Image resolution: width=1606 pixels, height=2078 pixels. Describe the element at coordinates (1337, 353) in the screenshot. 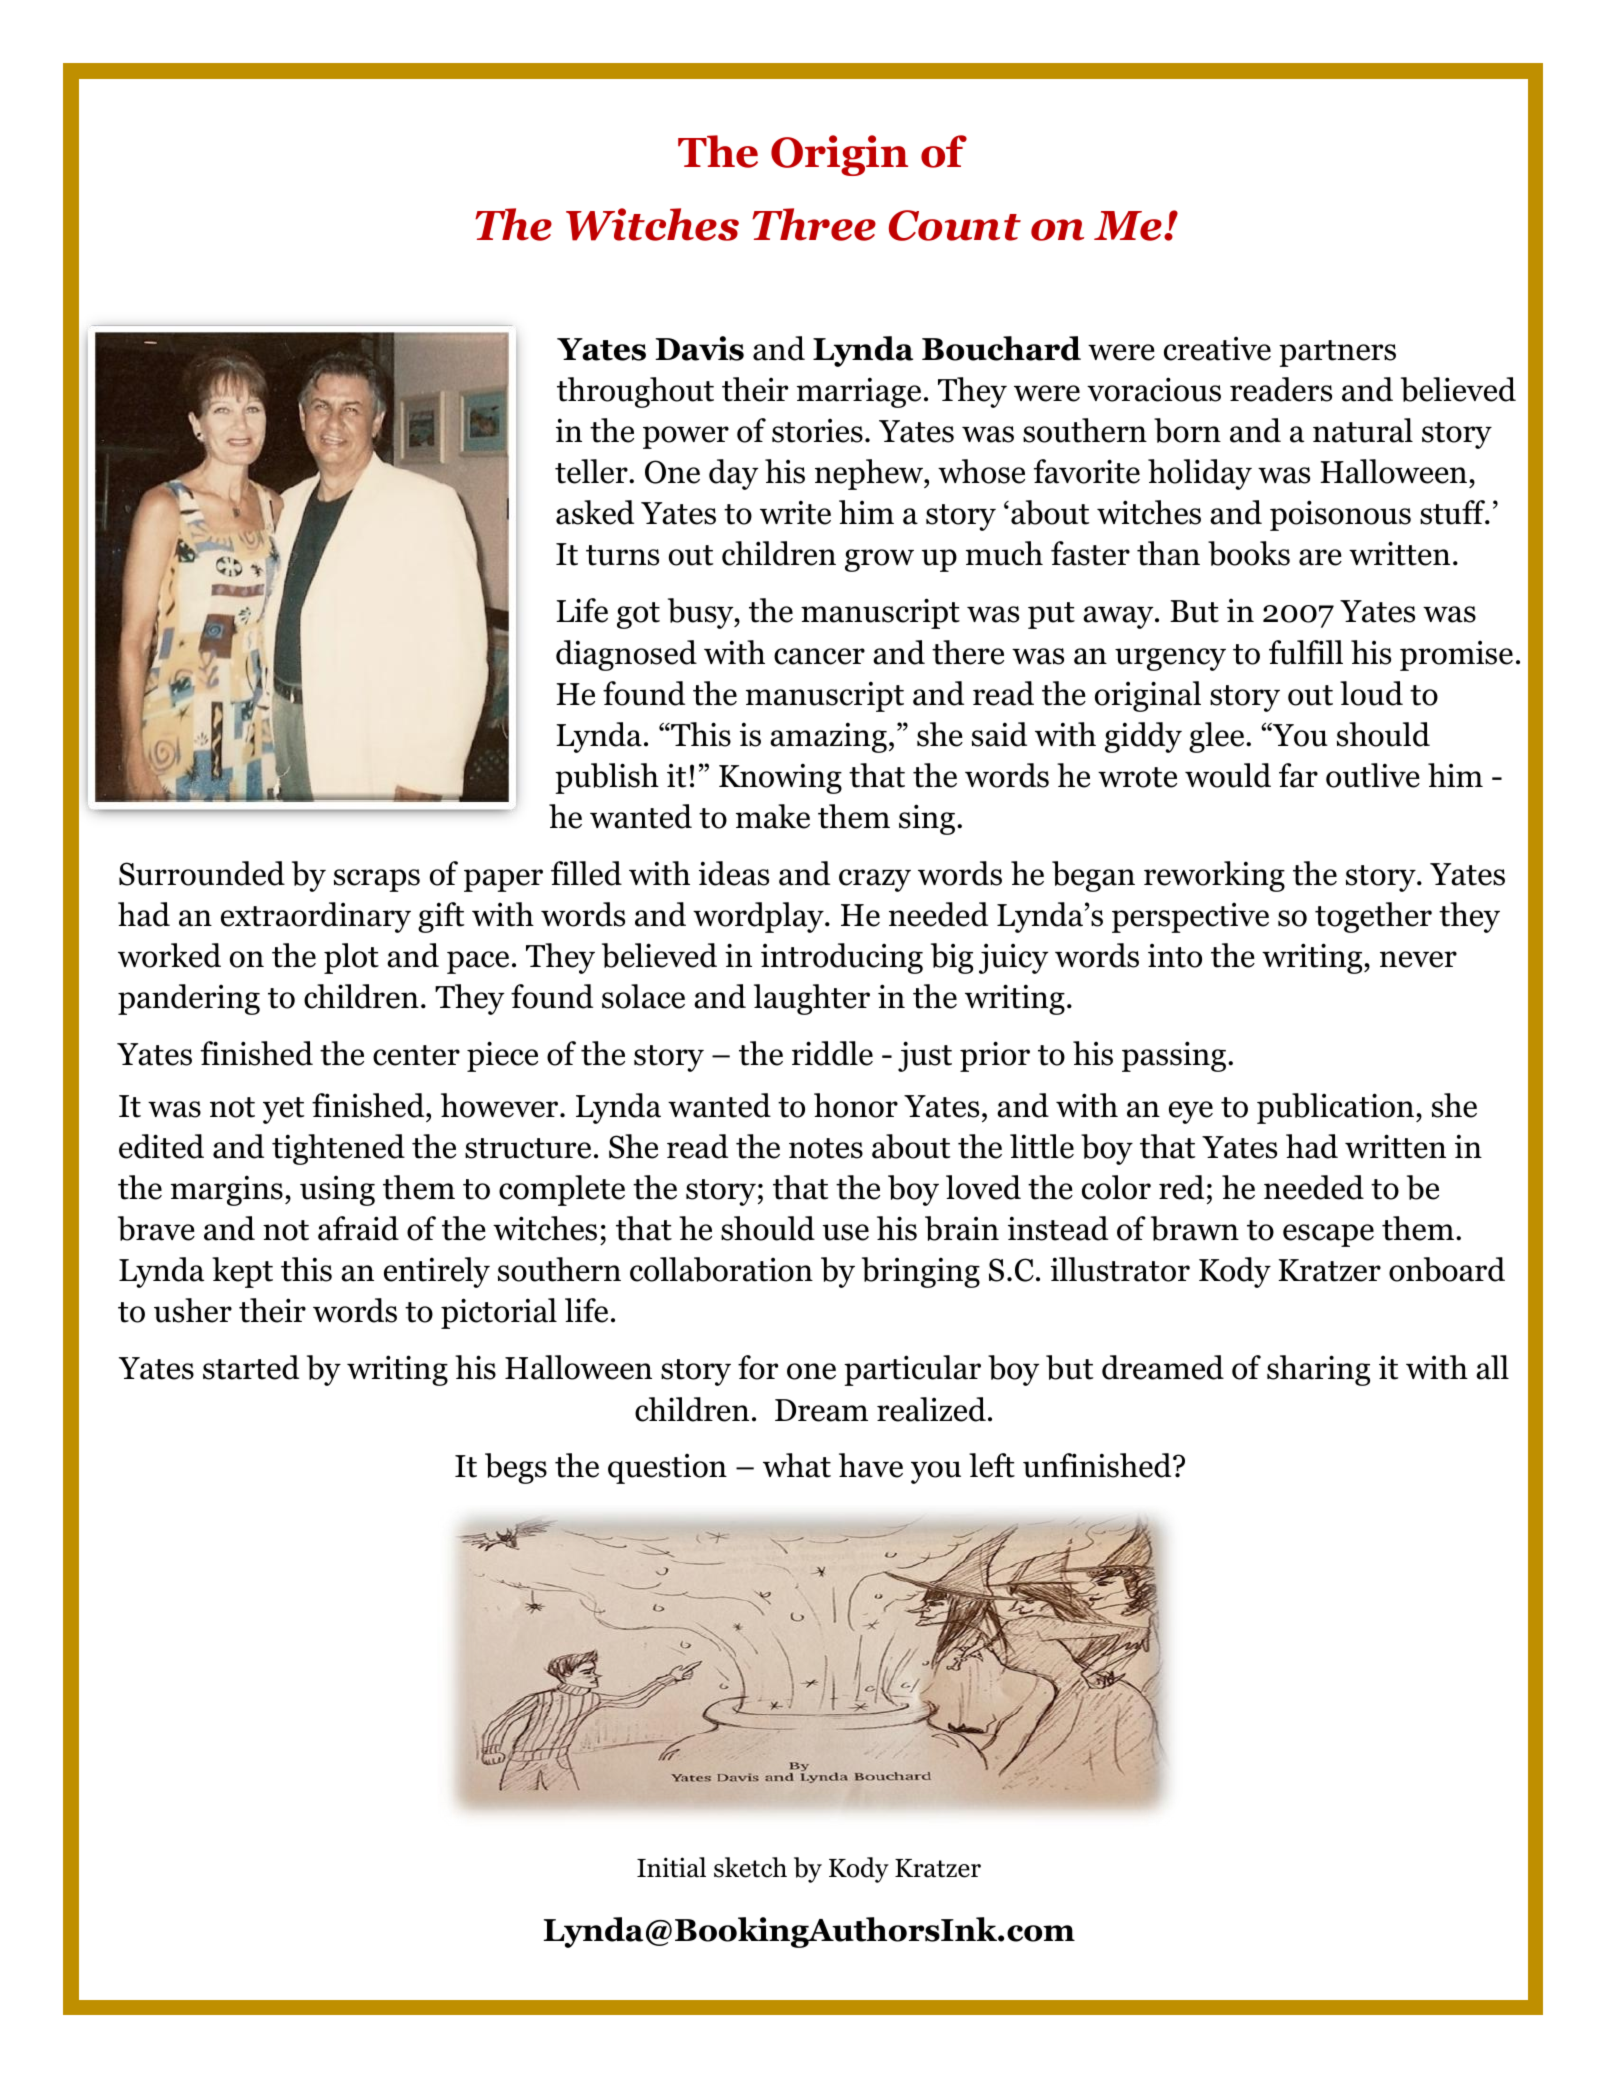

I see `partners` at that location.
